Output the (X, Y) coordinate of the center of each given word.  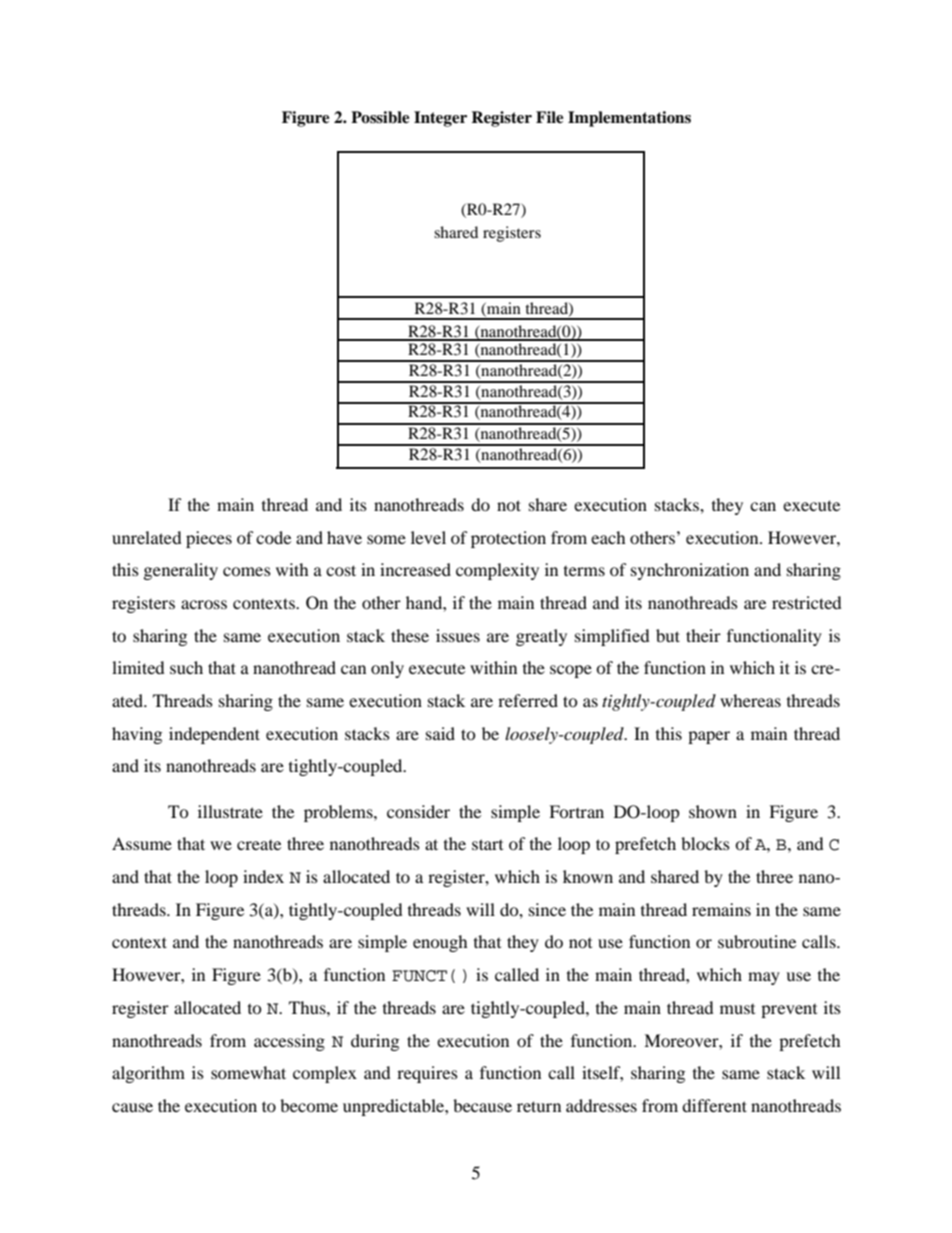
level (428, 537)
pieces (209, 539)
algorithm (148, 1074)
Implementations (629, 119)
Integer (440, 119)
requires (427, 1074)
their (703, 635)
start (487, 844)
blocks (705, 843)
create (259, 845)
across (204, 604)
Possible (380, 117)
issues (458, 635)
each (608, 537)
